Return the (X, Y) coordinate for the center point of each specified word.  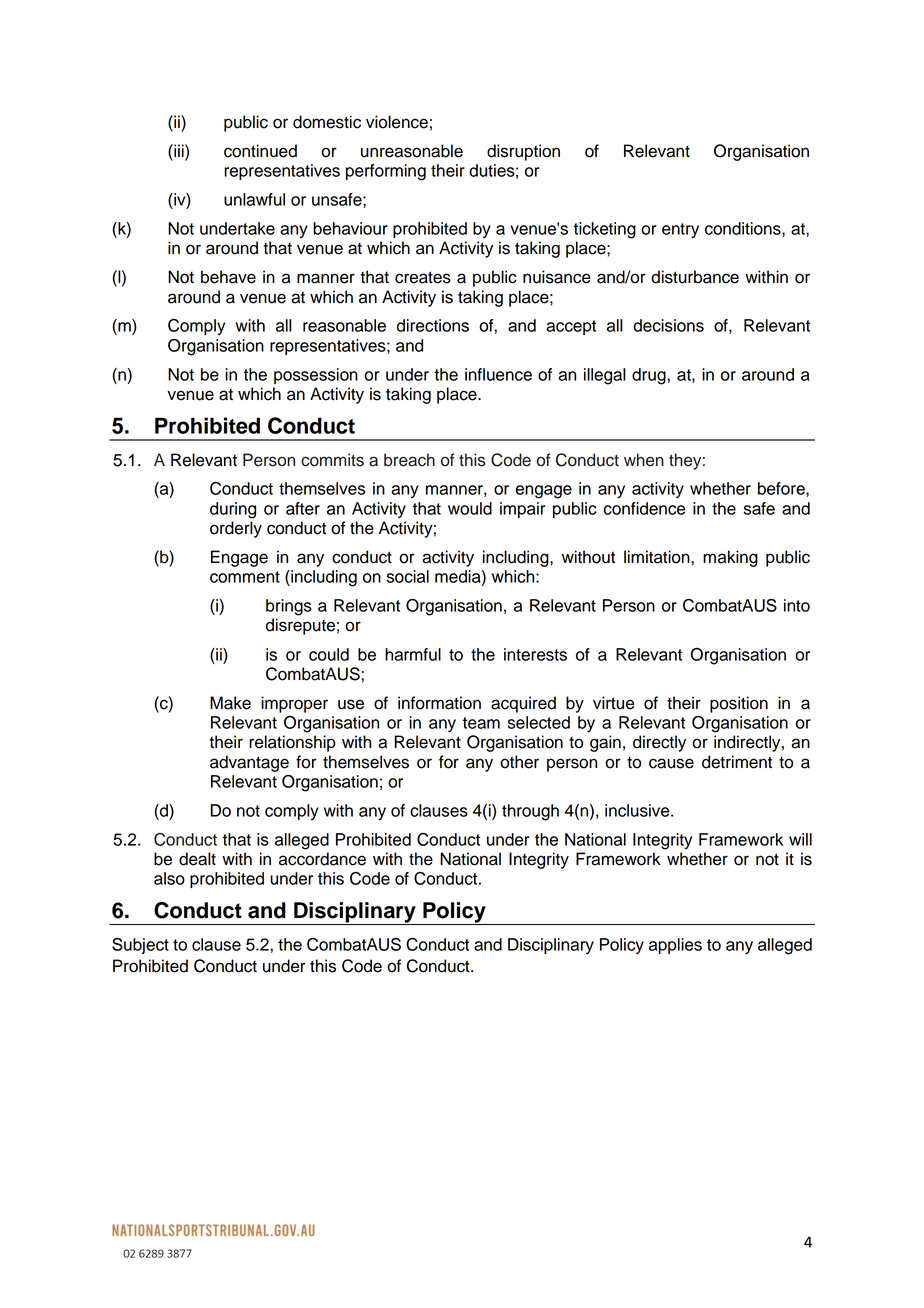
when (644, 460)
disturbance (695, 277)
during (233, 510)
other (519, 762)
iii (179, 150)
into (797, 605)
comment (245, 577)
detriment (737, 762)
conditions (744, 229)
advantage (249, 763)
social (408, 576)
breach (409, 460)
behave (228, 277)
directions (433, 325)
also (169, 878)
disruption (523, 152)
